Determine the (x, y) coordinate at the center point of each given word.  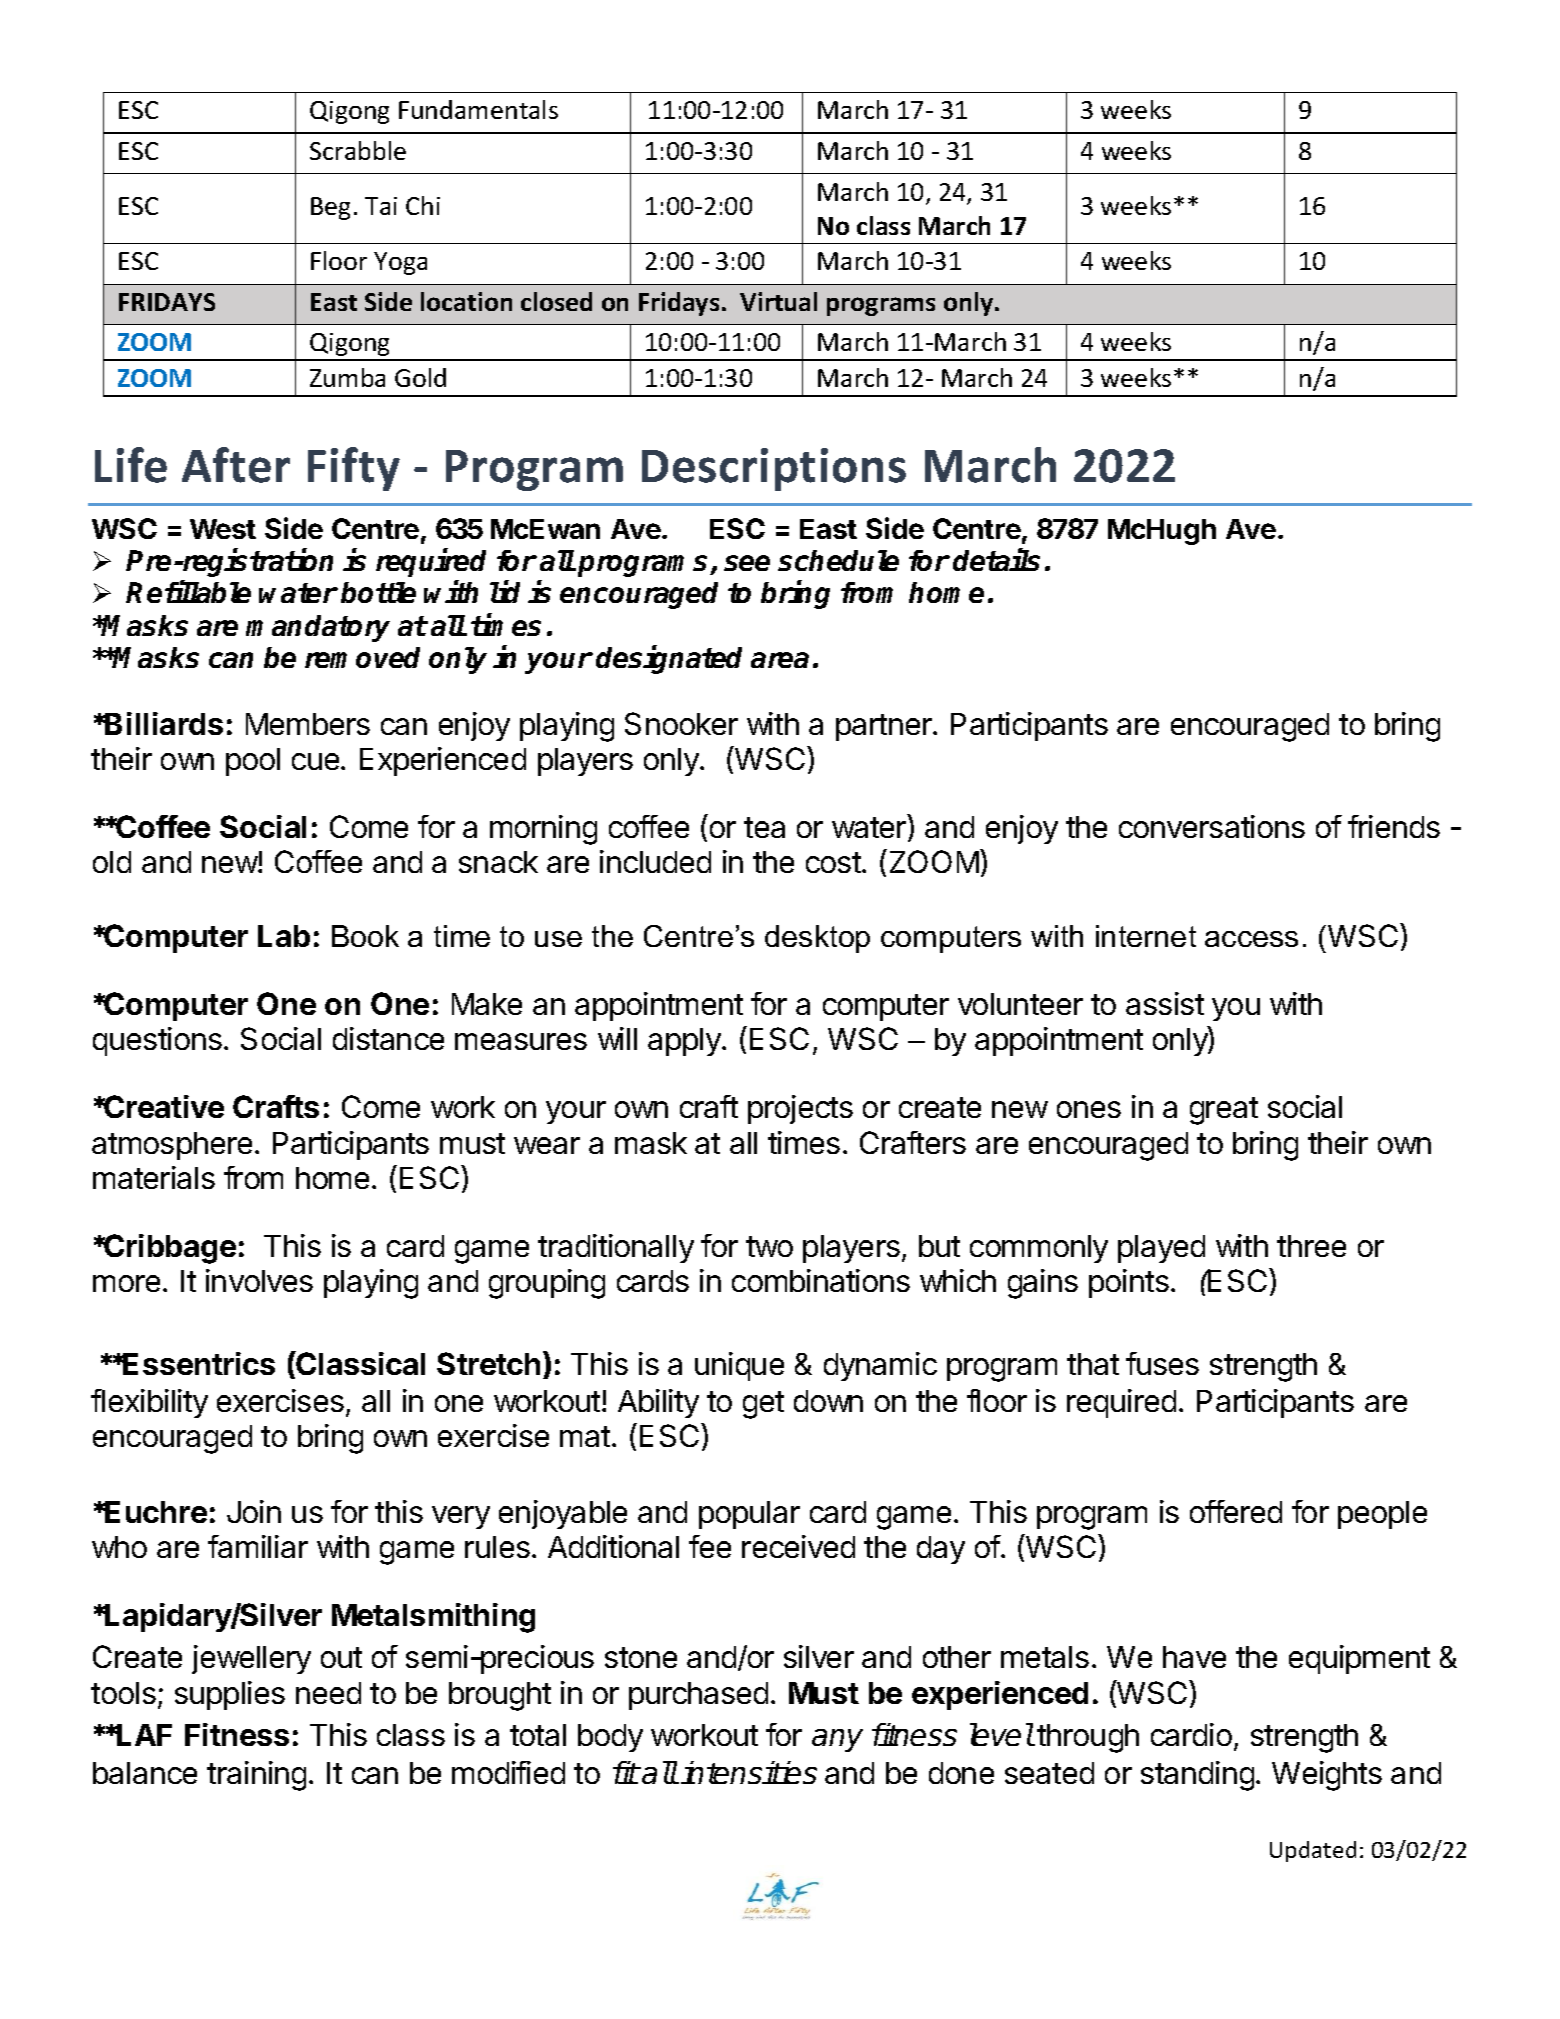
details (996, 560)
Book (365, 936)
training (256, 1776)
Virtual (778, 301)
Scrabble (358, 150)
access (1251, 939)
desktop (817, 939)
